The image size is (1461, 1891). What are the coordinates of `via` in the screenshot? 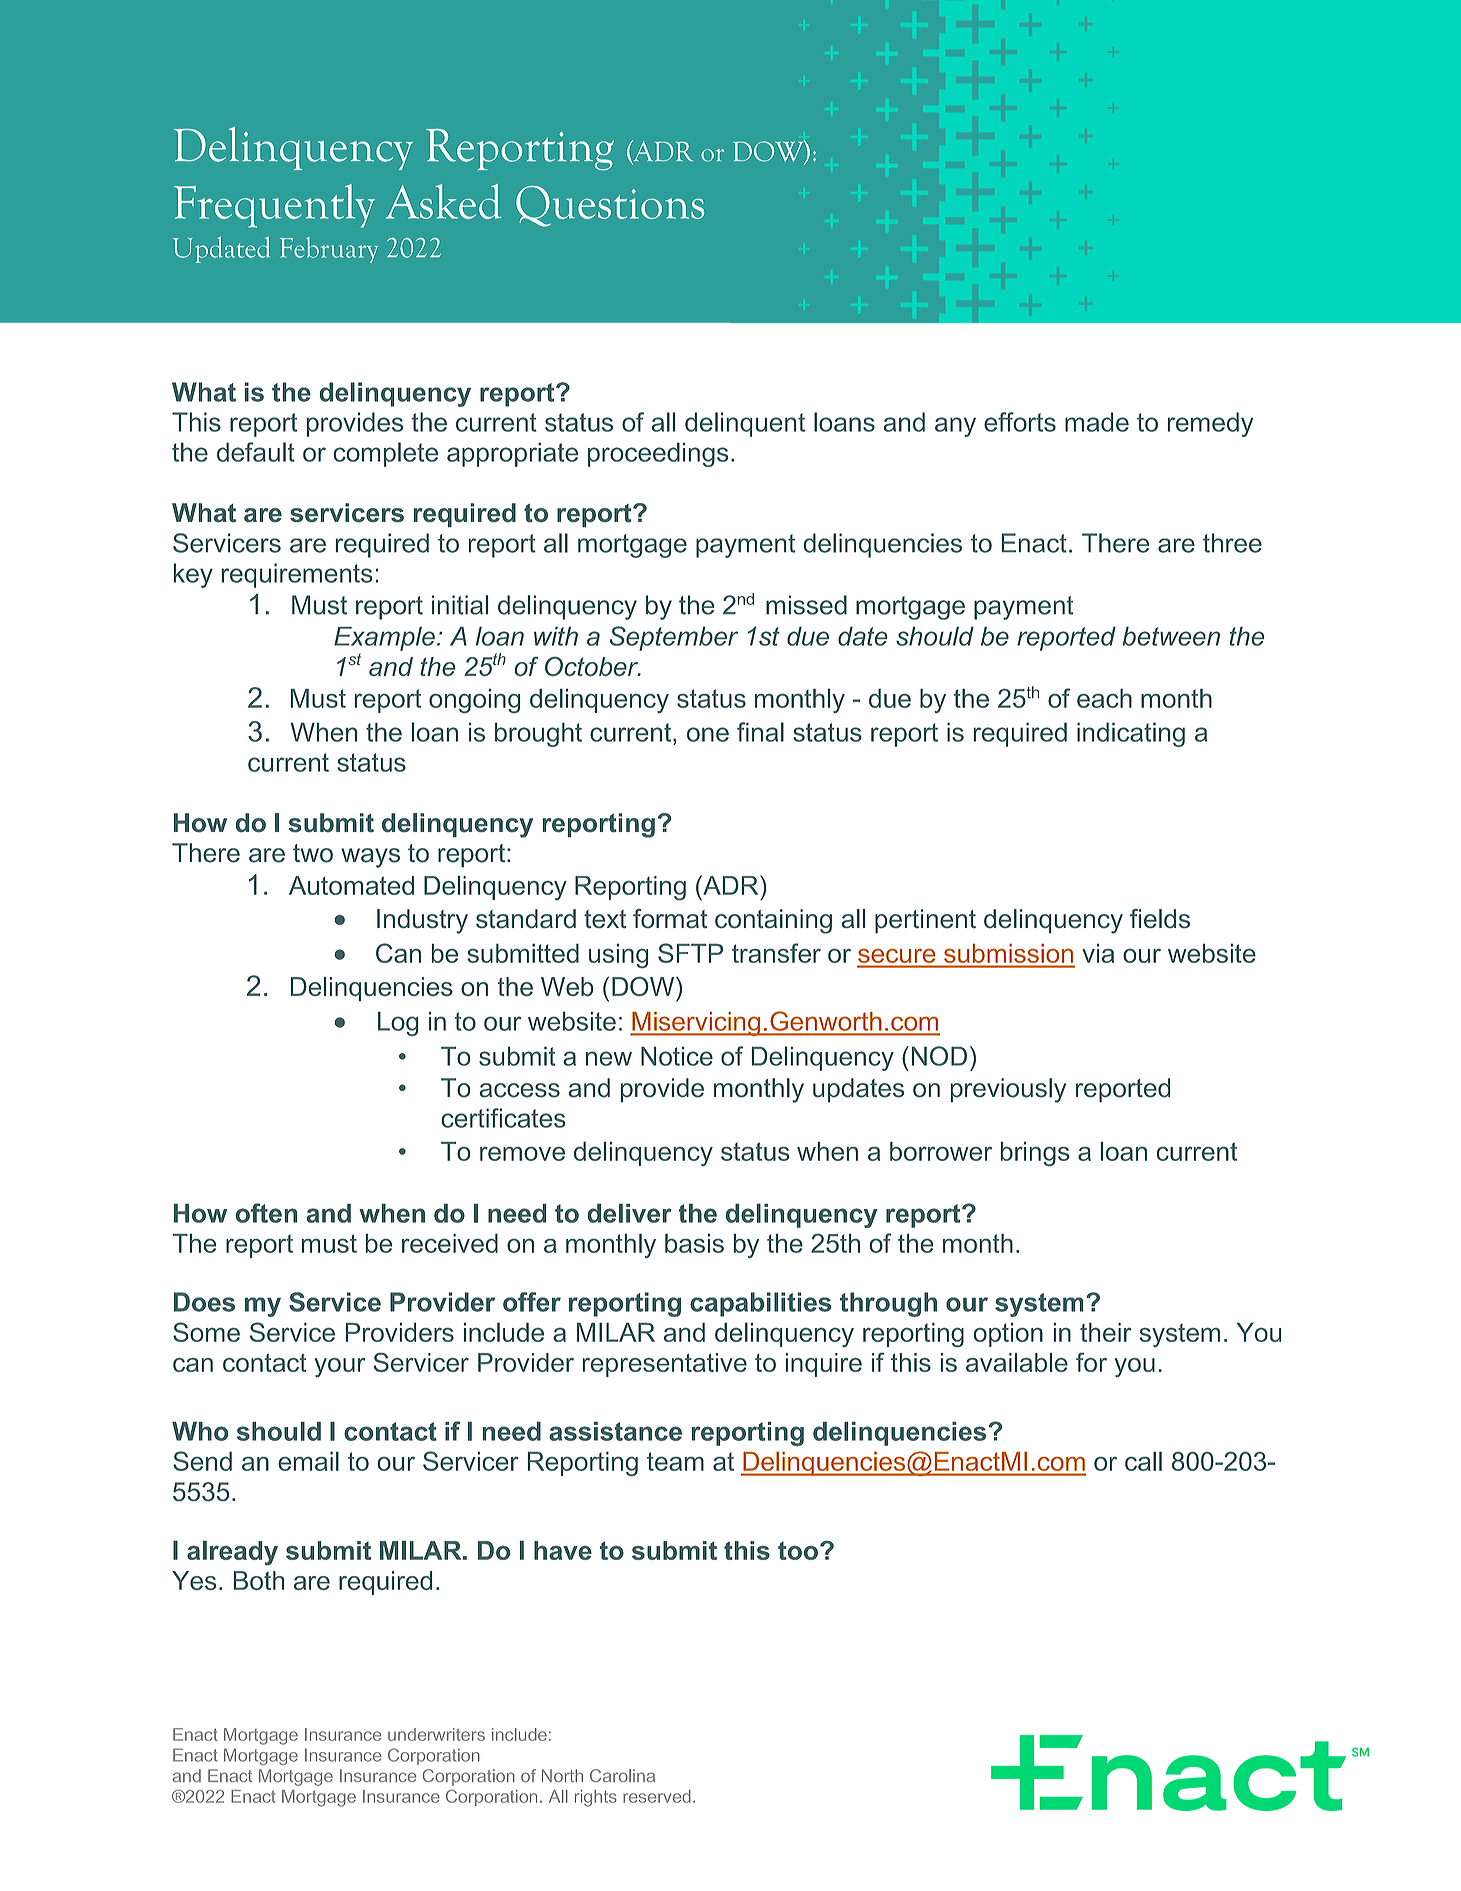 It's located at (1098, 953).
